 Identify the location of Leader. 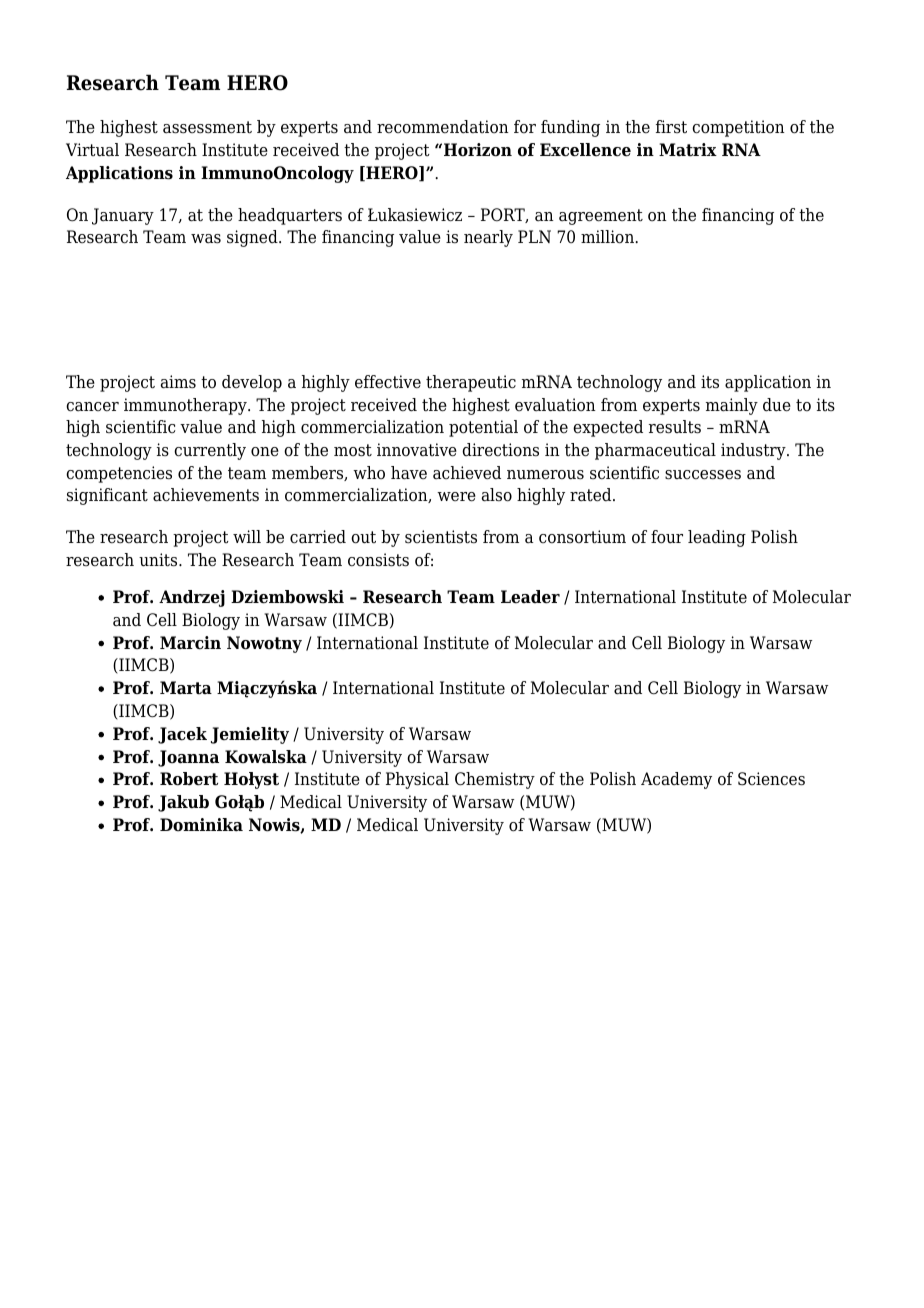
(530, 597).
